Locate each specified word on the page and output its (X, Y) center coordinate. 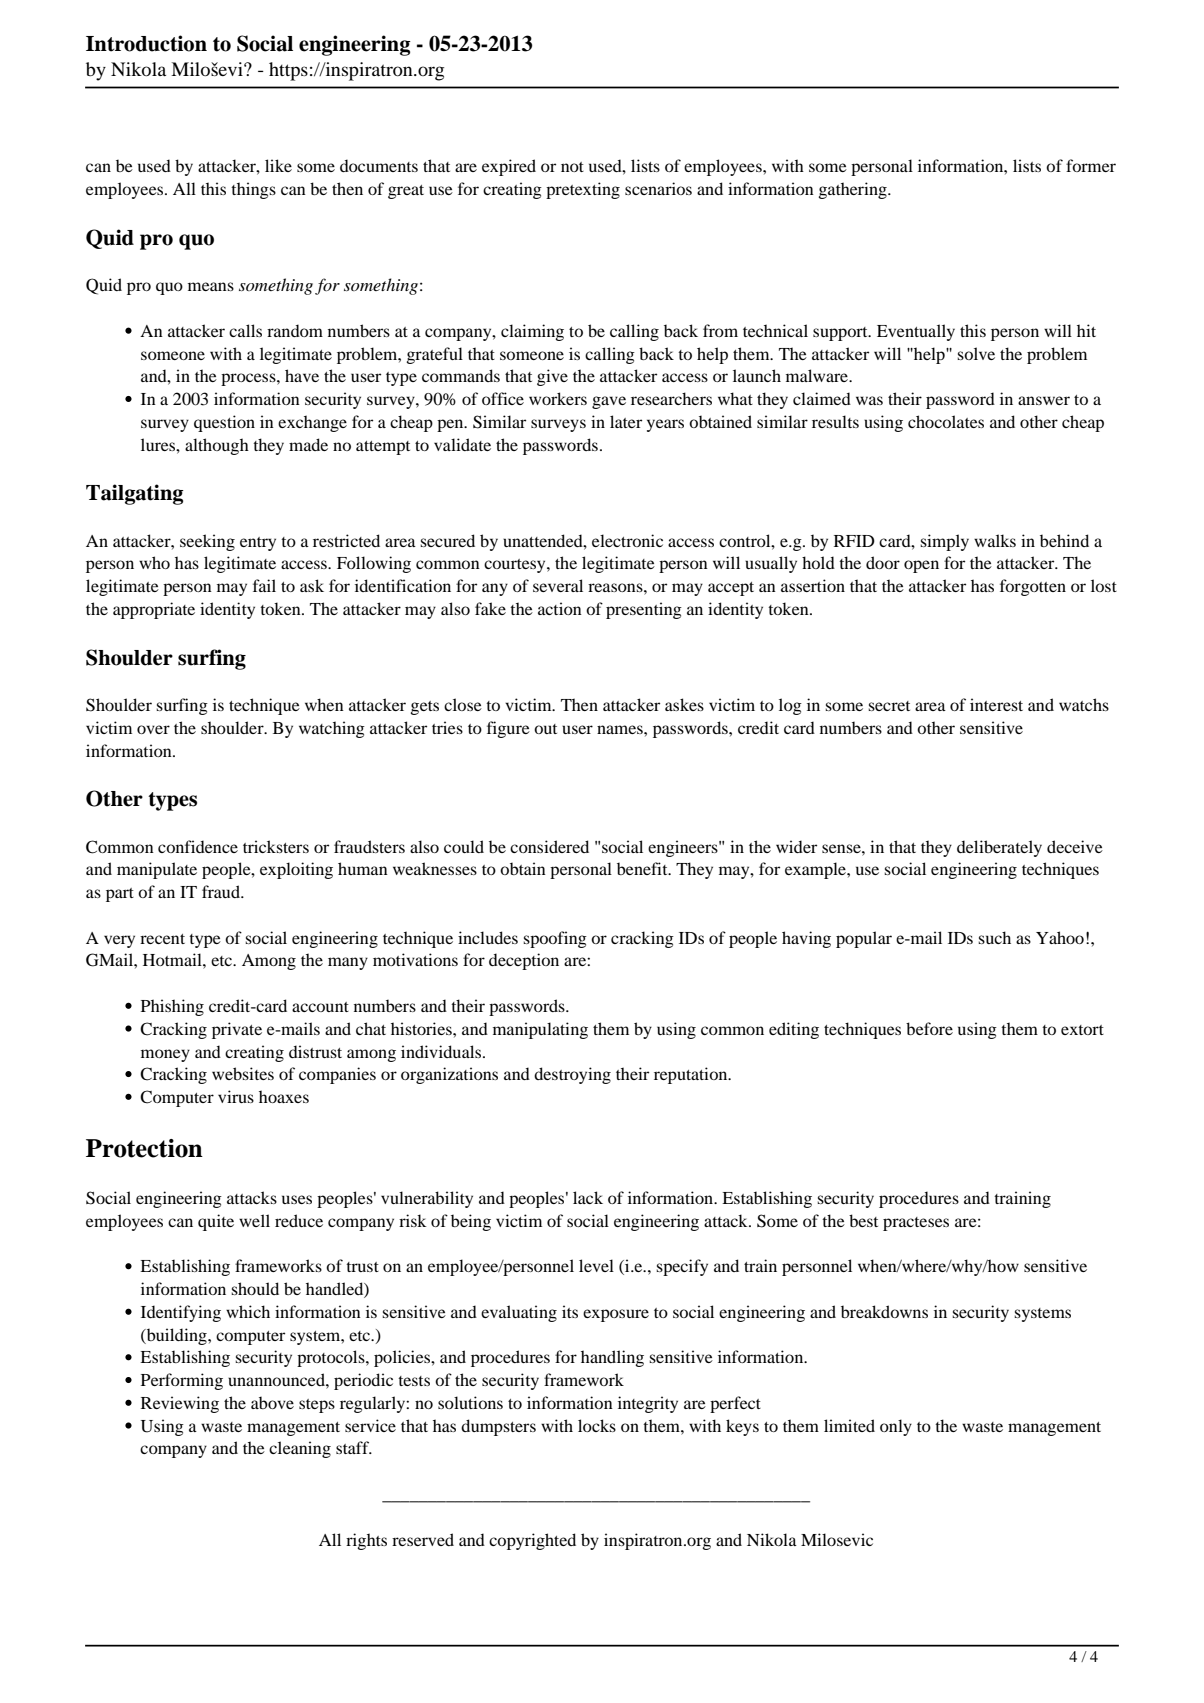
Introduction (146, 43)
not (572, 167)
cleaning (300, 1449)
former (1091, 165)
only (896, 1427)
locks (597, 1425)
